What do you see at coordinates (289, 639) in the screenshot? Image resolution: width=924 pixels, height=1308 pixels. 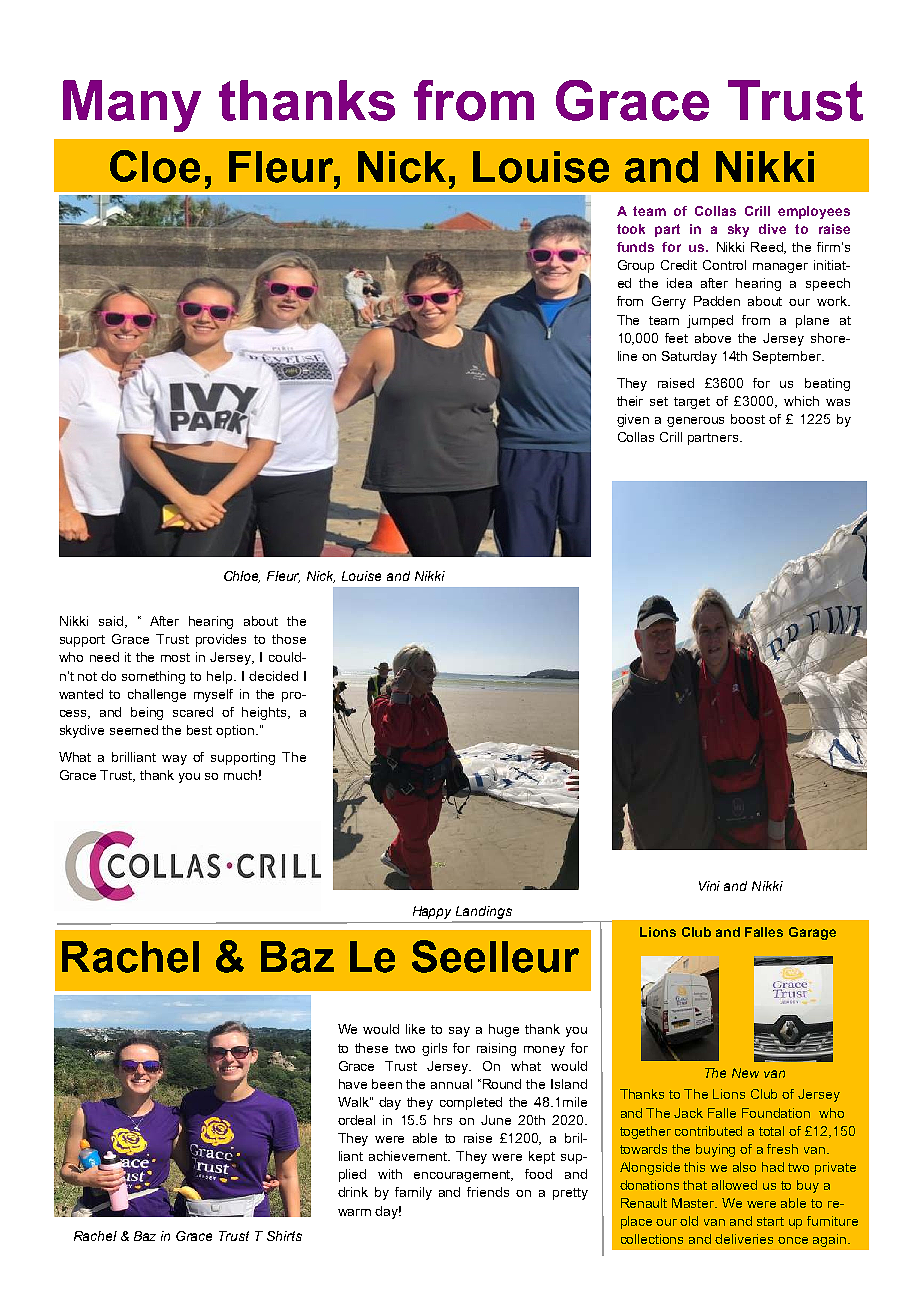 I see `those` at bounding box center [289, 639].
